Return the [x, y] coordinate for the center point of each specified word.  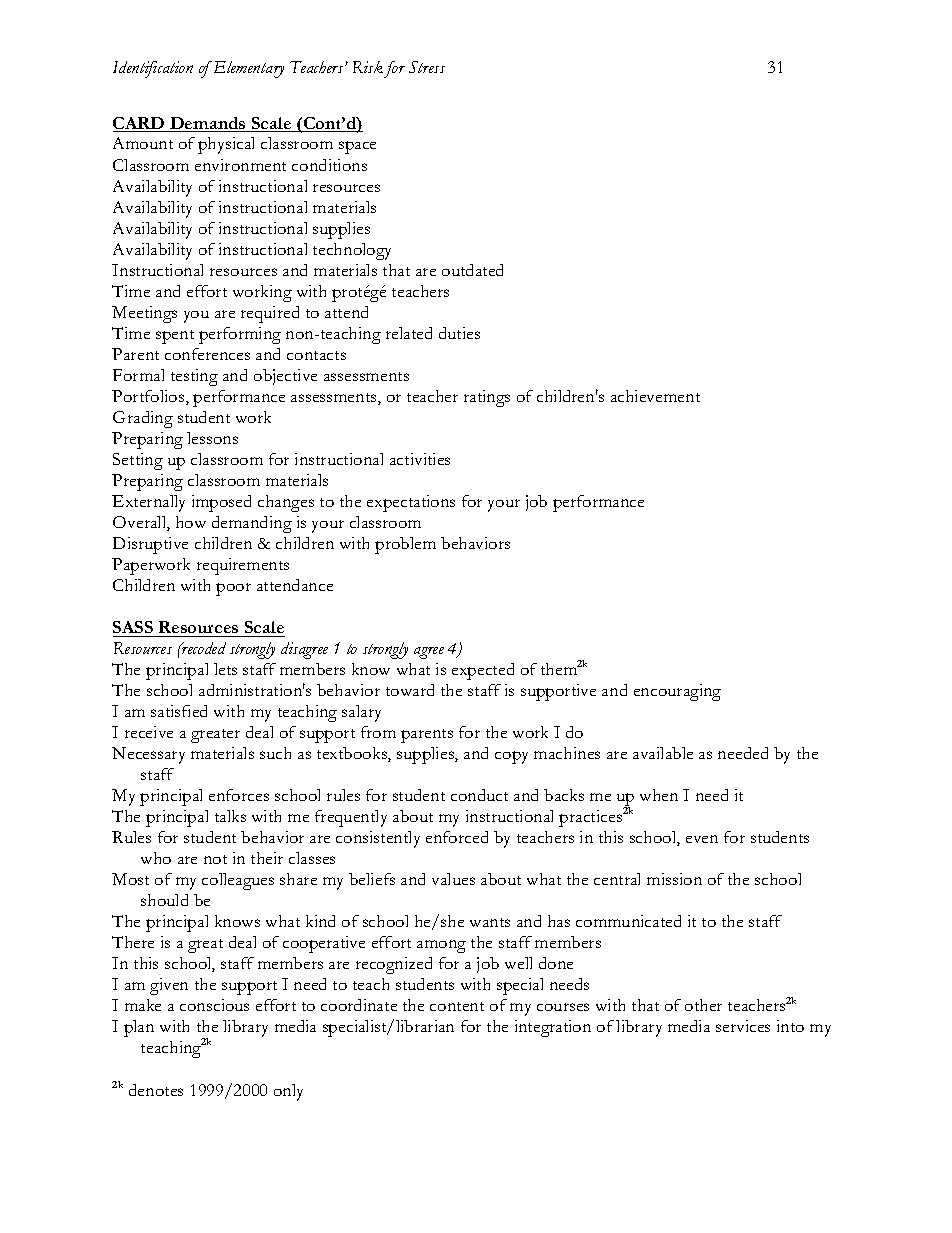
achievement [655, 396]
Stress [427, 67]
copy [511, 757]
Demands [208, 124]
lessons [212, 438]
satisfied [179, 711]
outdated [472, 270]
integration [553, 1028]
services [743, 1026]
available [663, 753]
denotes [156, 1090]
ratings [487, 398]
